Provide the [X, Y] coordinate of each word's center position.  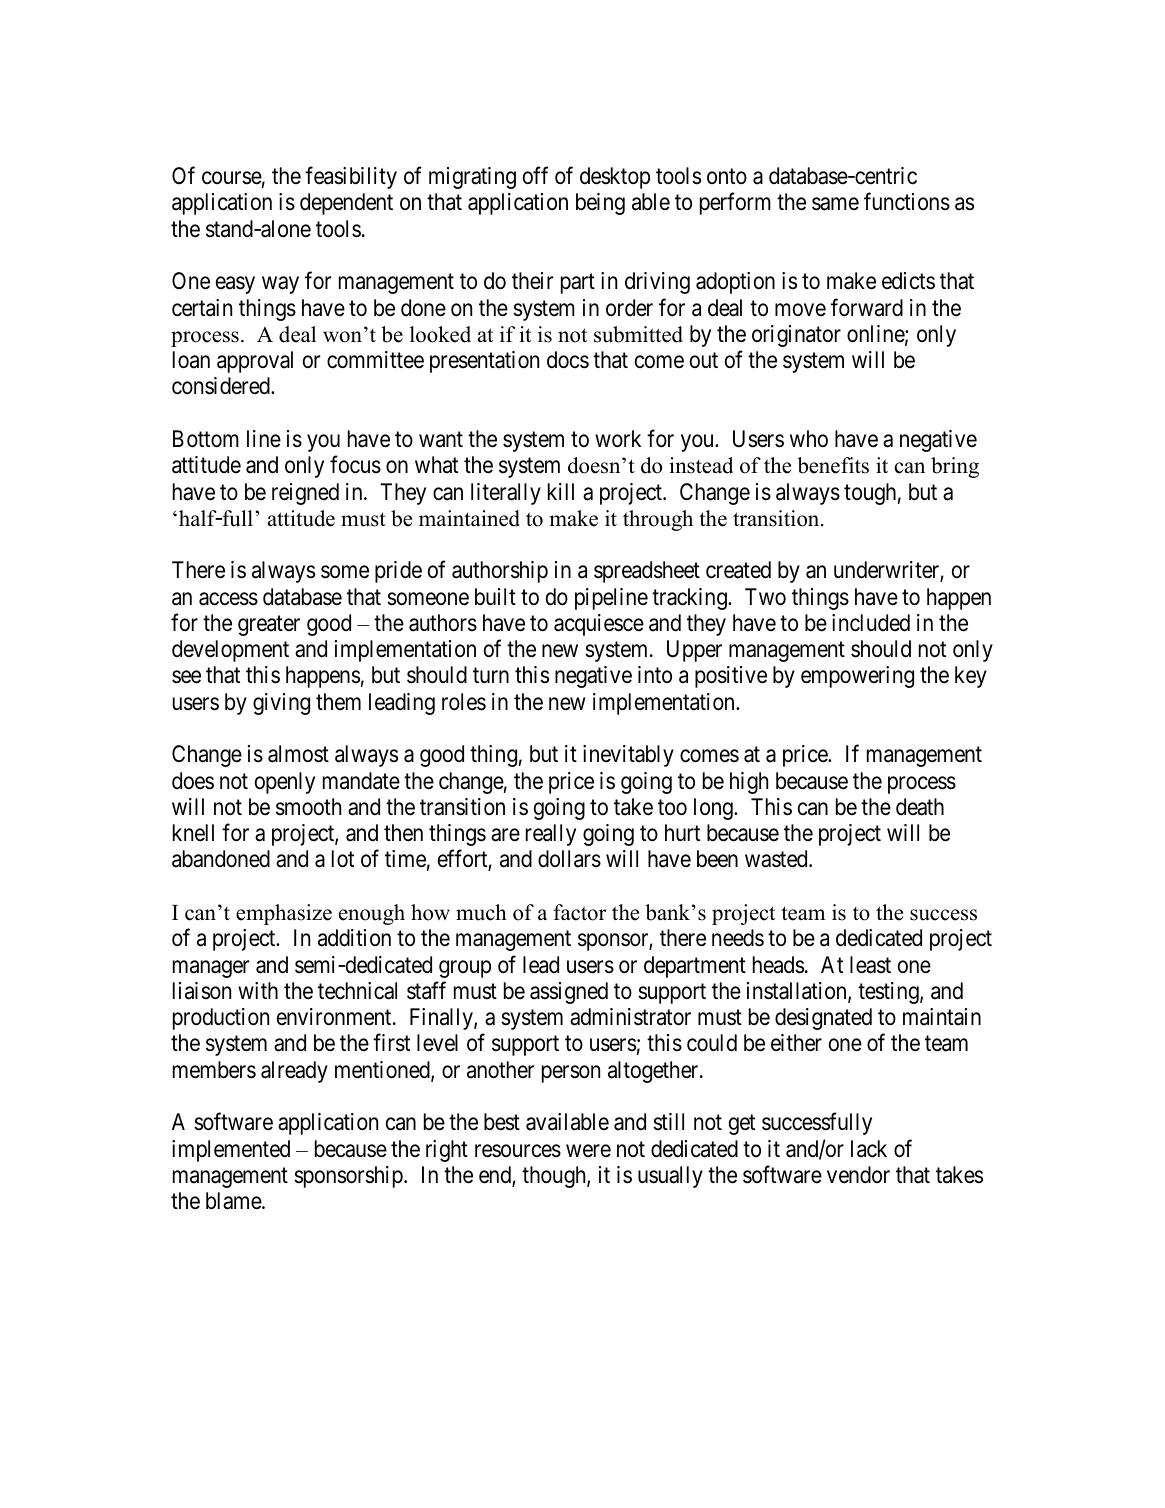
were [588, 1151]
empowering [857, 677]
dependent [346, 204]
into [655, 674]
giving [281, 704]
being [600, 204]
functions [907, 202]
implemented [231, 1151]
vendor [858, 1175]
